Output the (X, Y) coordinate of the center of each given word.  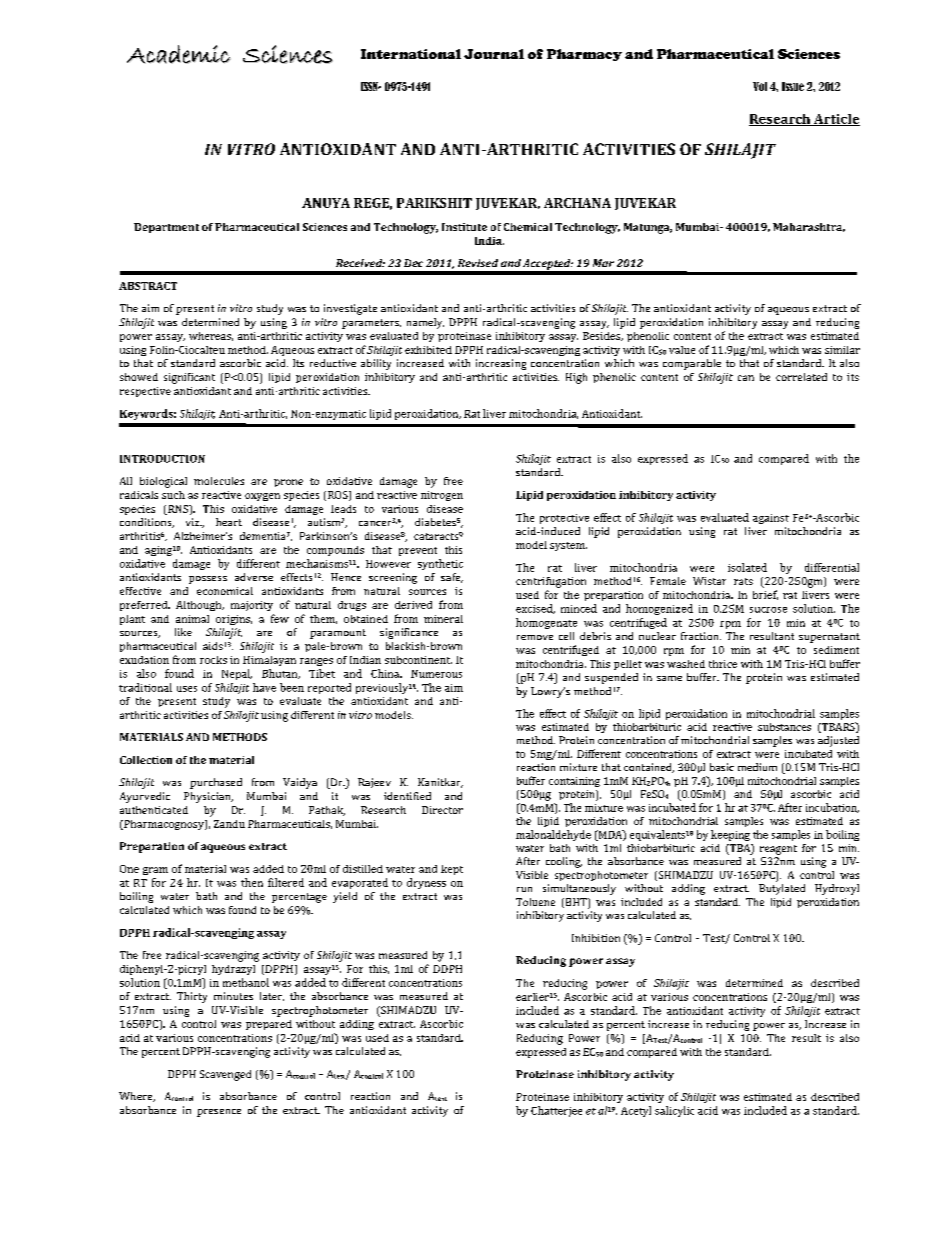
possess (208, 580)
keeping (730, 835)
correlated (801, 377)
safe (452, 578)
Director (442, 810)
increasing (501, 364)
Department (166, 228)
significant (189, 378)
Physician (208, 797)
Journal (494, 54)
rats (743, 581)
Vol (760, 86)
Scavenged (225, 1075)
